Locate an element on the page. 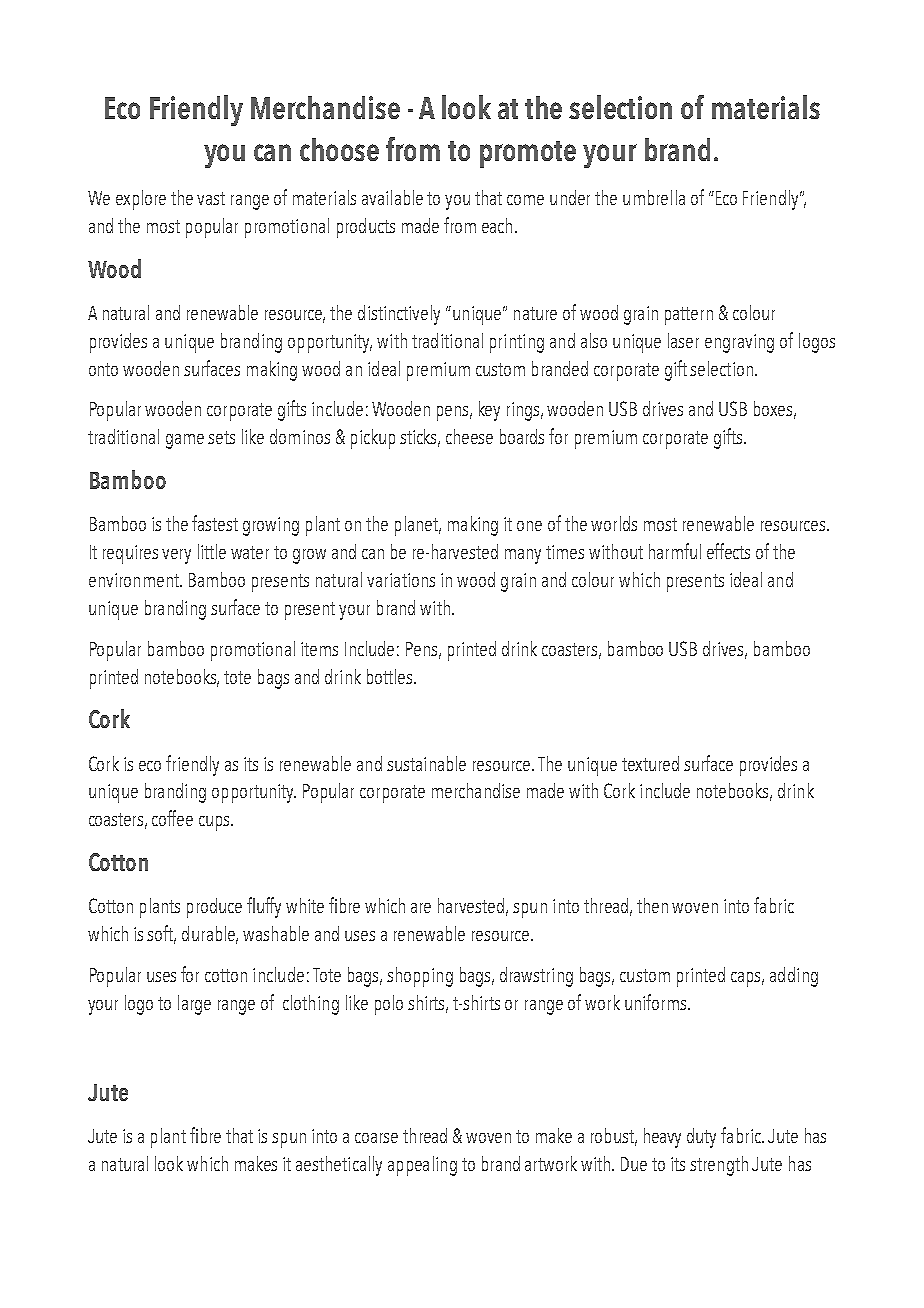  under is located at coordinates (570, 197).
